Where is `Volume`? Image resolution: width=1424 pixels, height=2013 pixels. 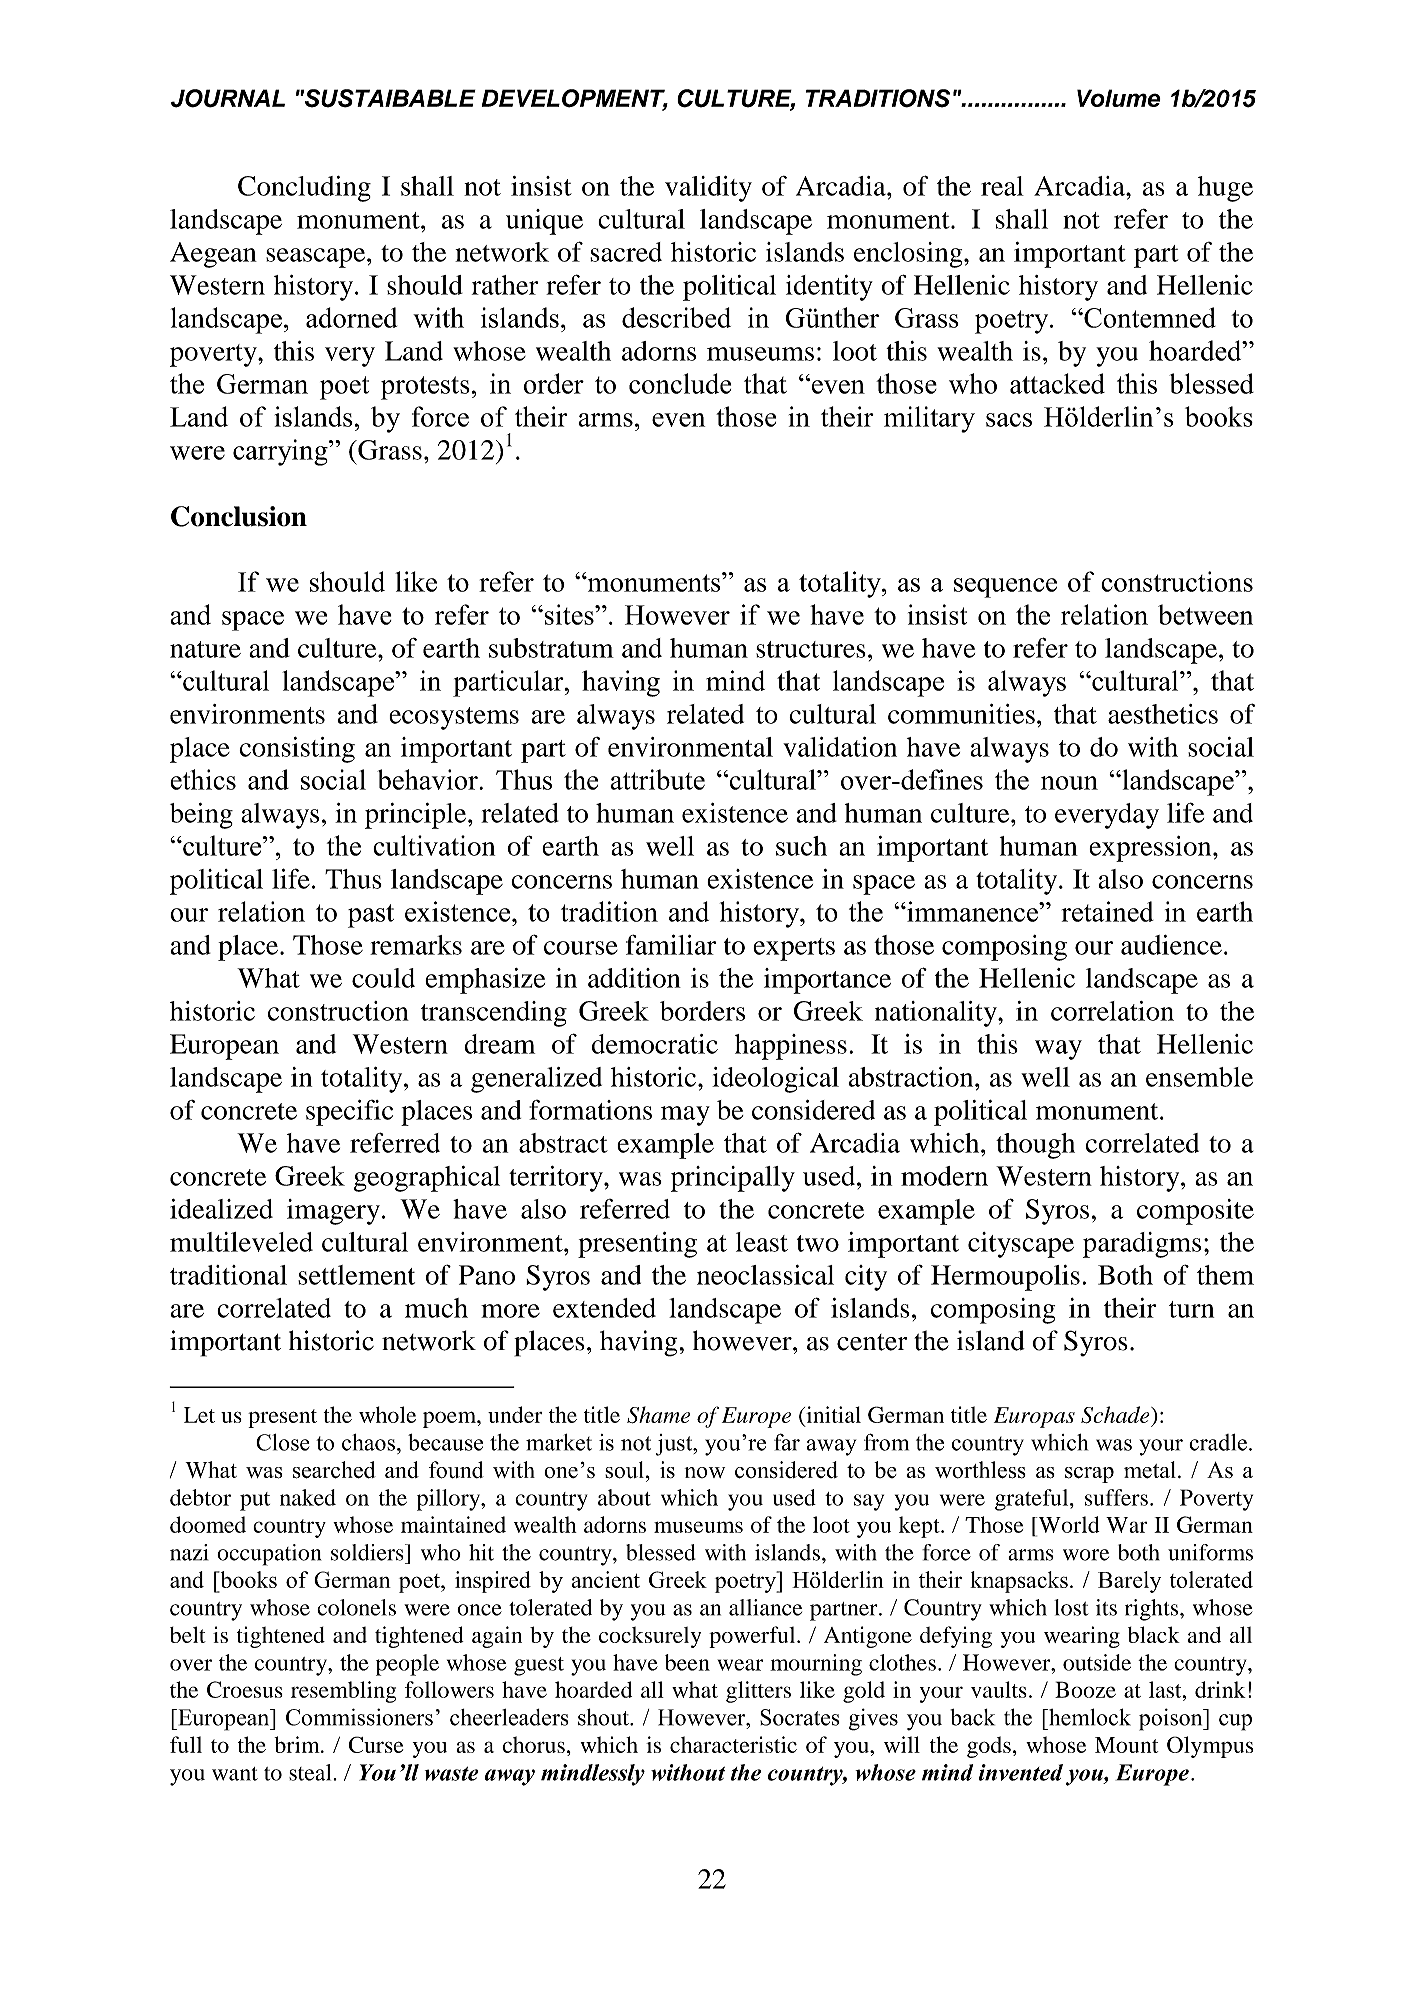 Volume is located at coordinates (1119, 98).
